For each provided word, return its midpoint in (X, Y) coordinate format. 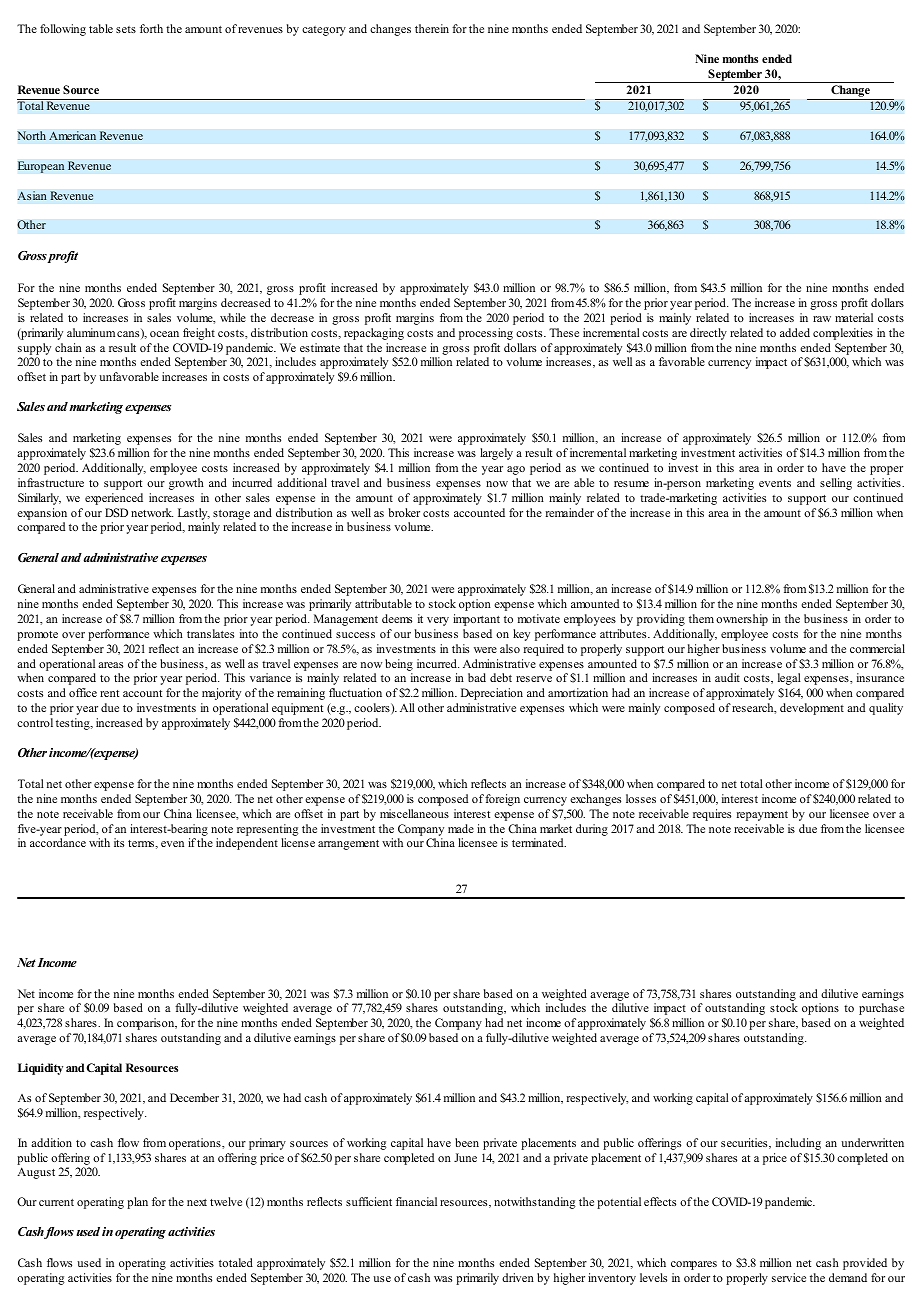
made (461, 828)
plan (137, 1203)
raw (822, 319)
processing (486, 334)
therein (432, 28)
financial (416, 1201)
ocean (164, 334)
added (795, 332)
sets (126, 29)
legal (789, 679)
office (83, 692)
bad (477, 677)
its (119, 842)
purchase (881, 1009)
